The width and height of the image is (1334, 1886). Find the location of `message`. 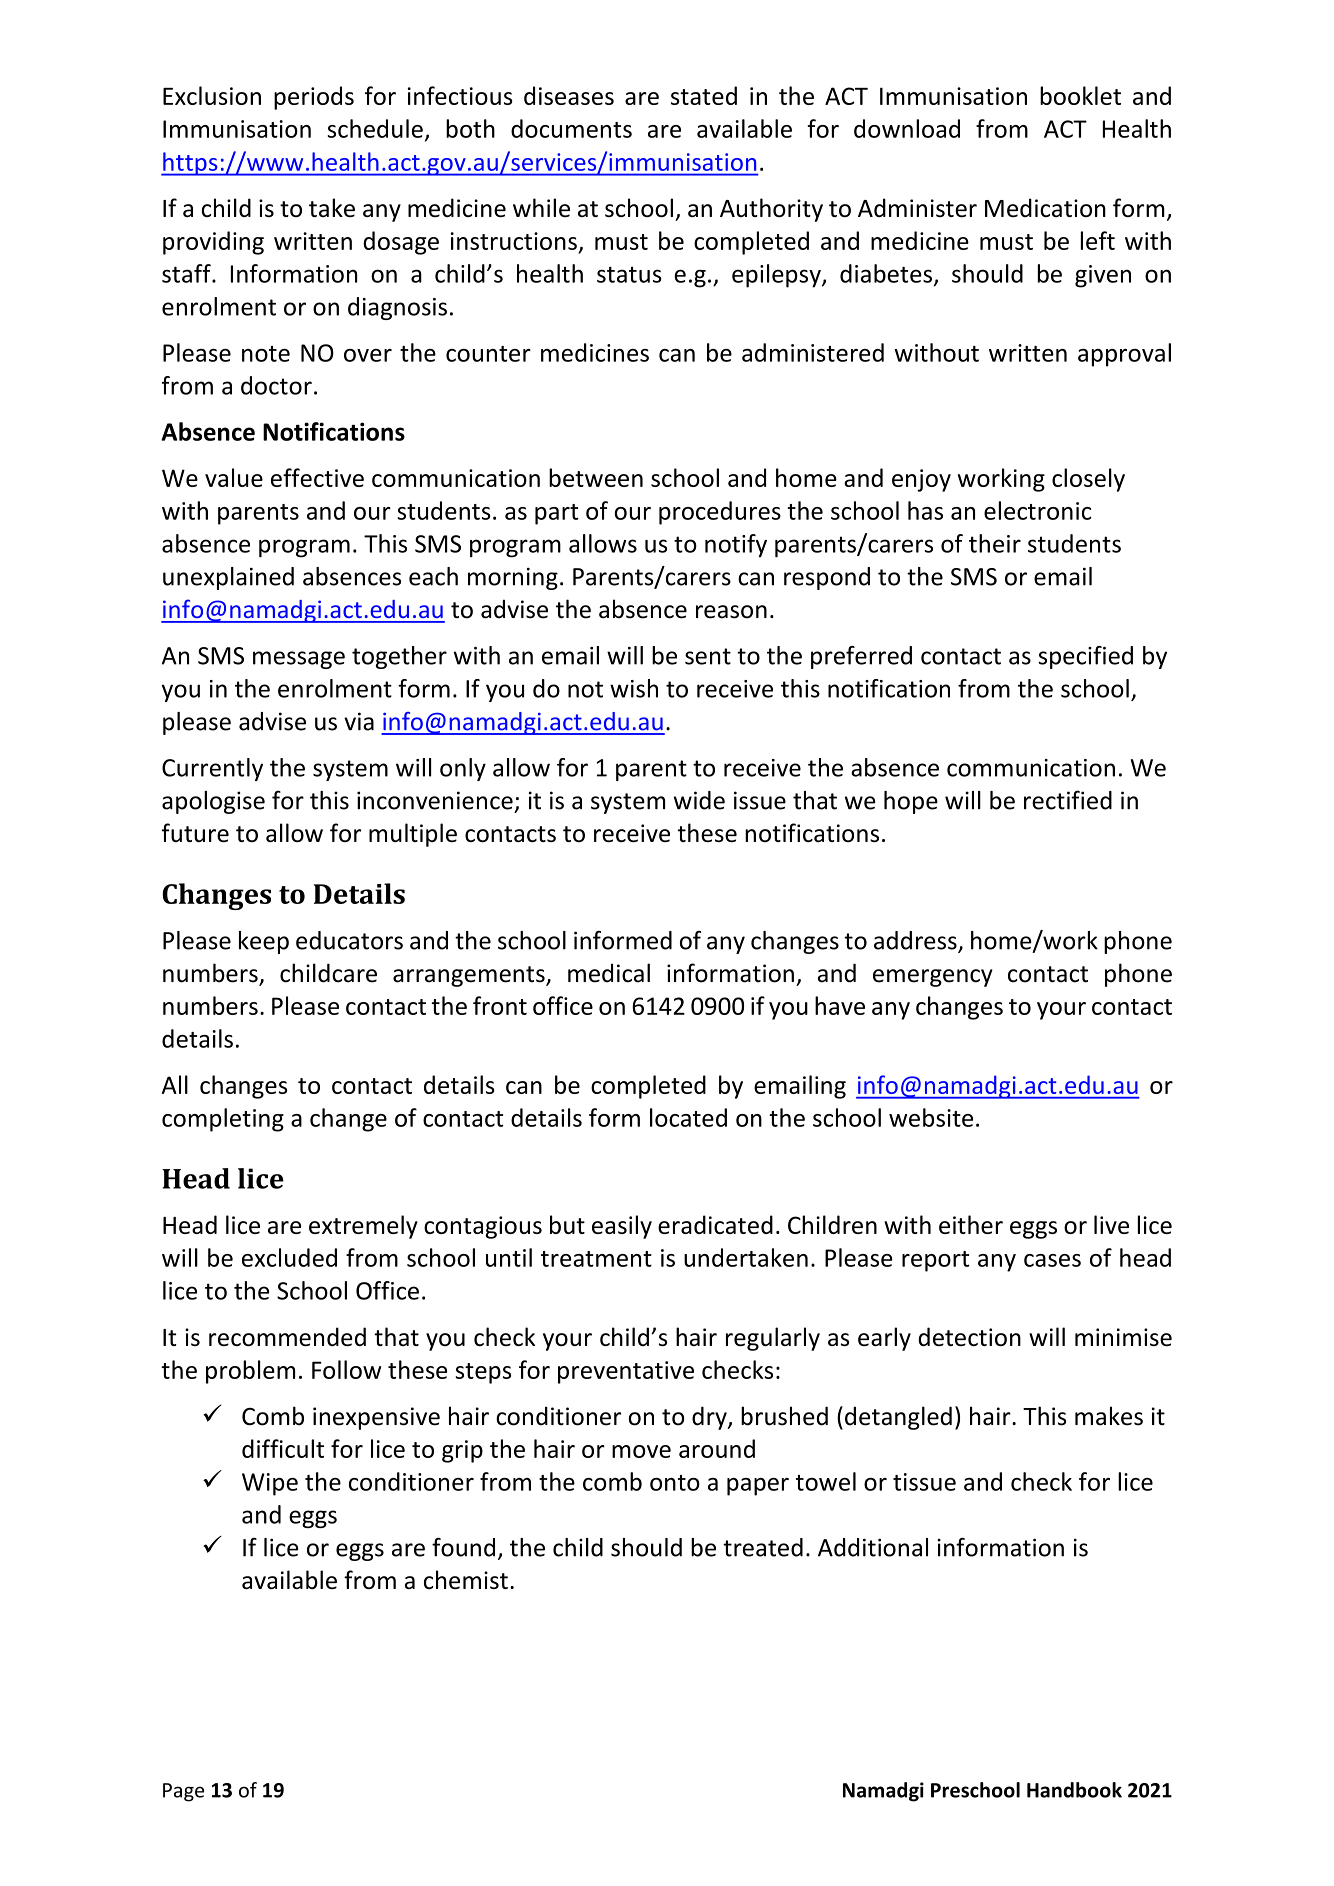

message is located at coordinates (299, 660).
